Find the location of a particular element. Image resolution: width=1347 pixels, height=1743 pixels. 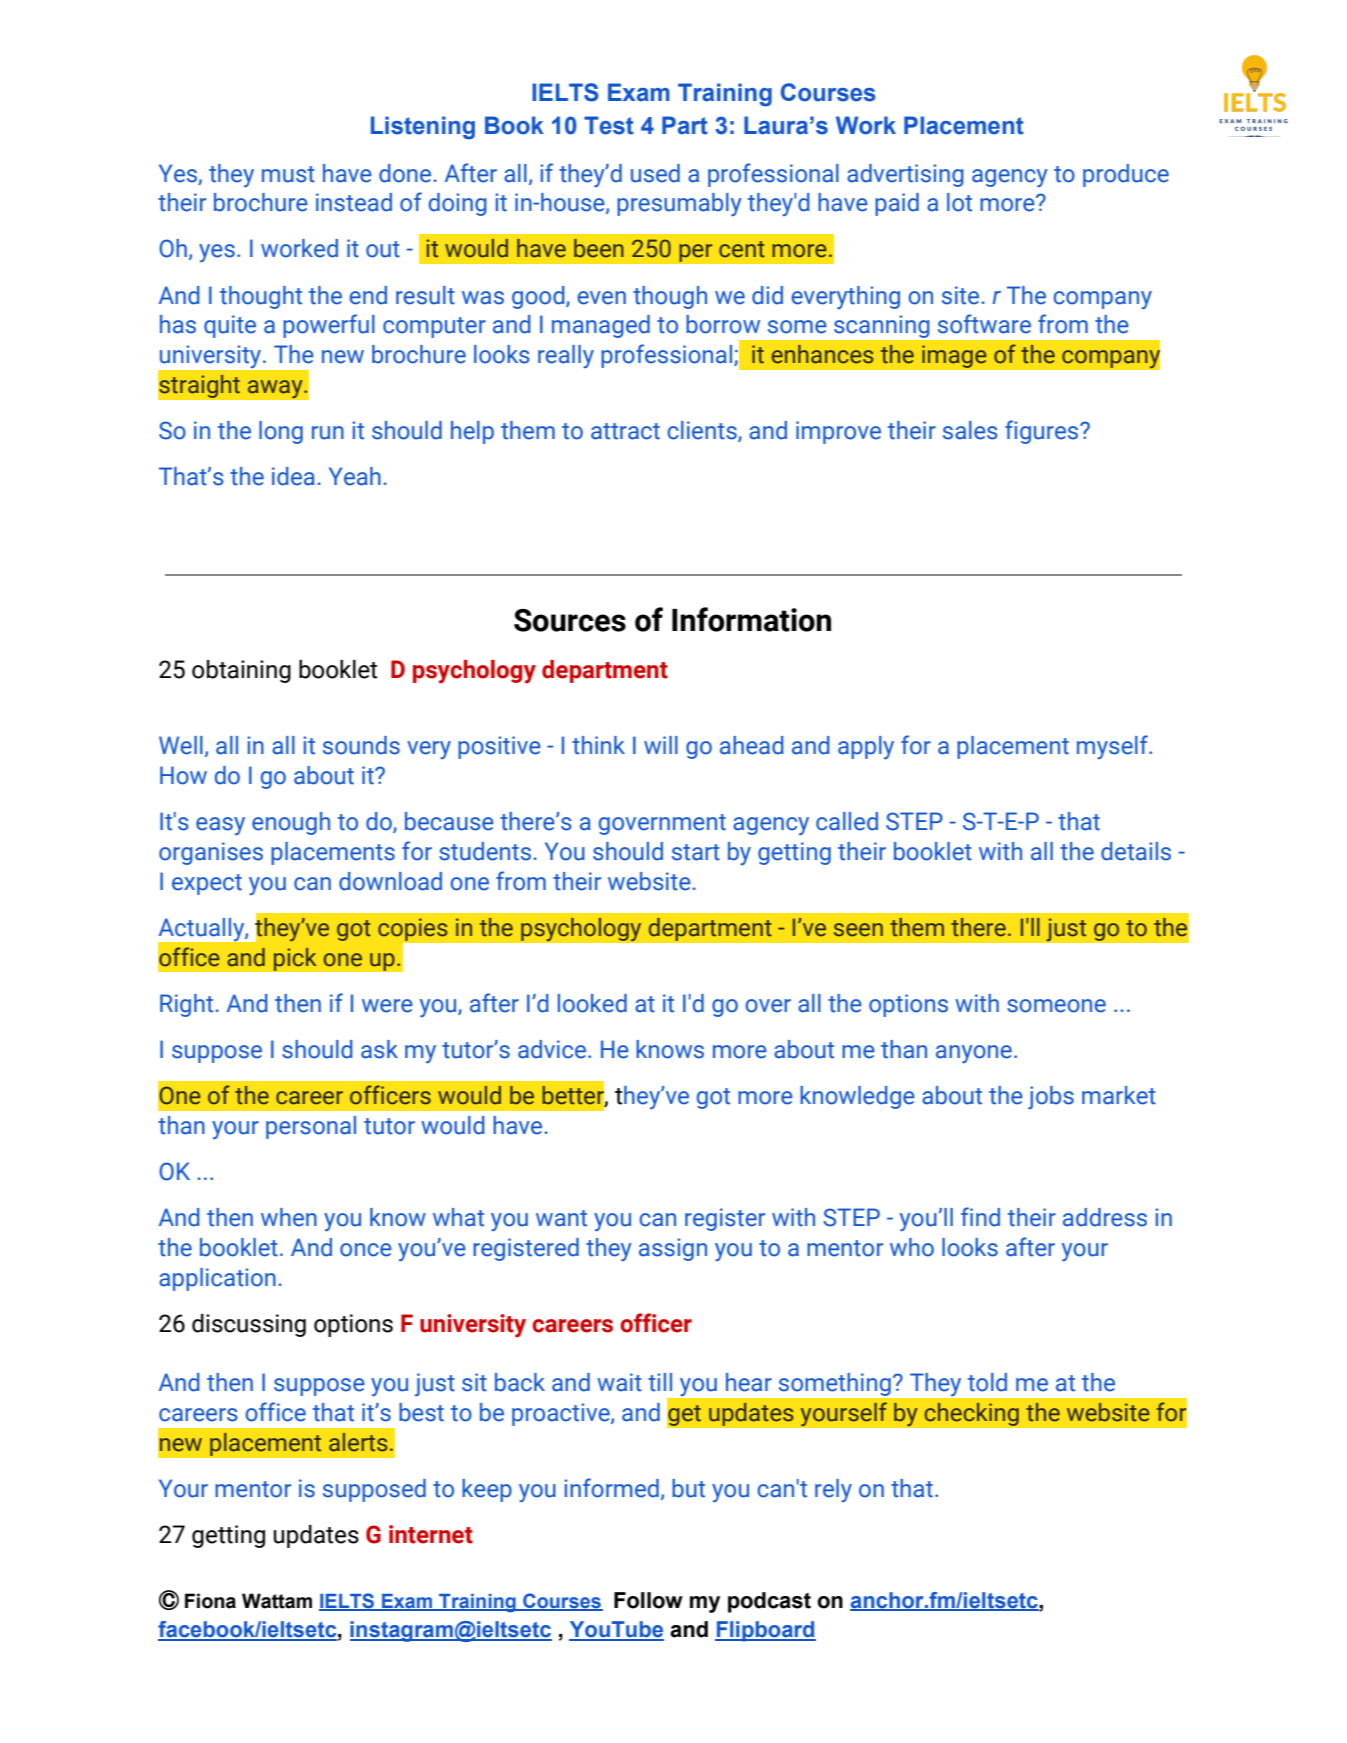

Sources is located at coordinates (570, 620).
